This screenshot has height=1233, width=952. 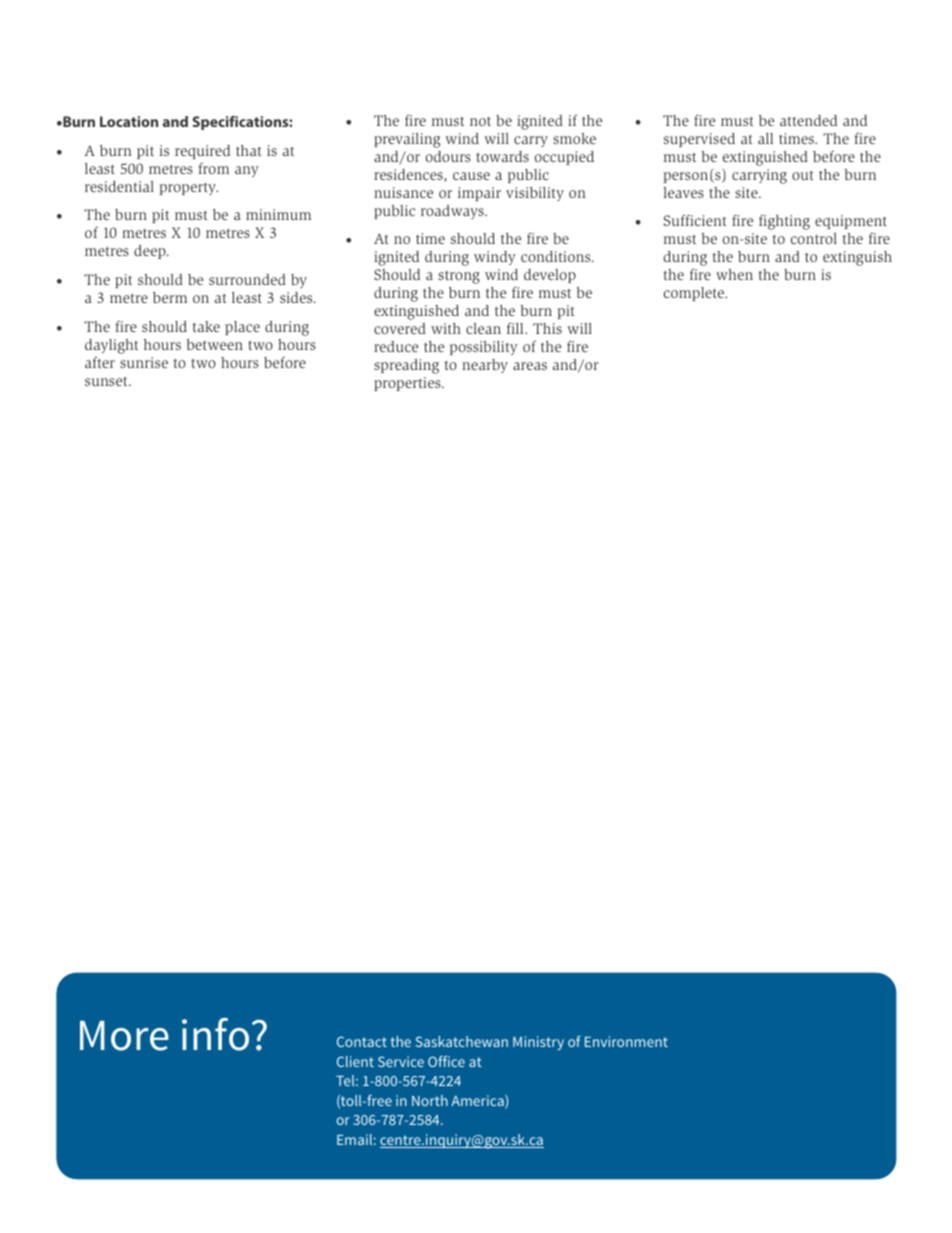 What do you see at coordinates (530, 366) in the screenshot?
I see `areas` at bounding box center [530, 366].
